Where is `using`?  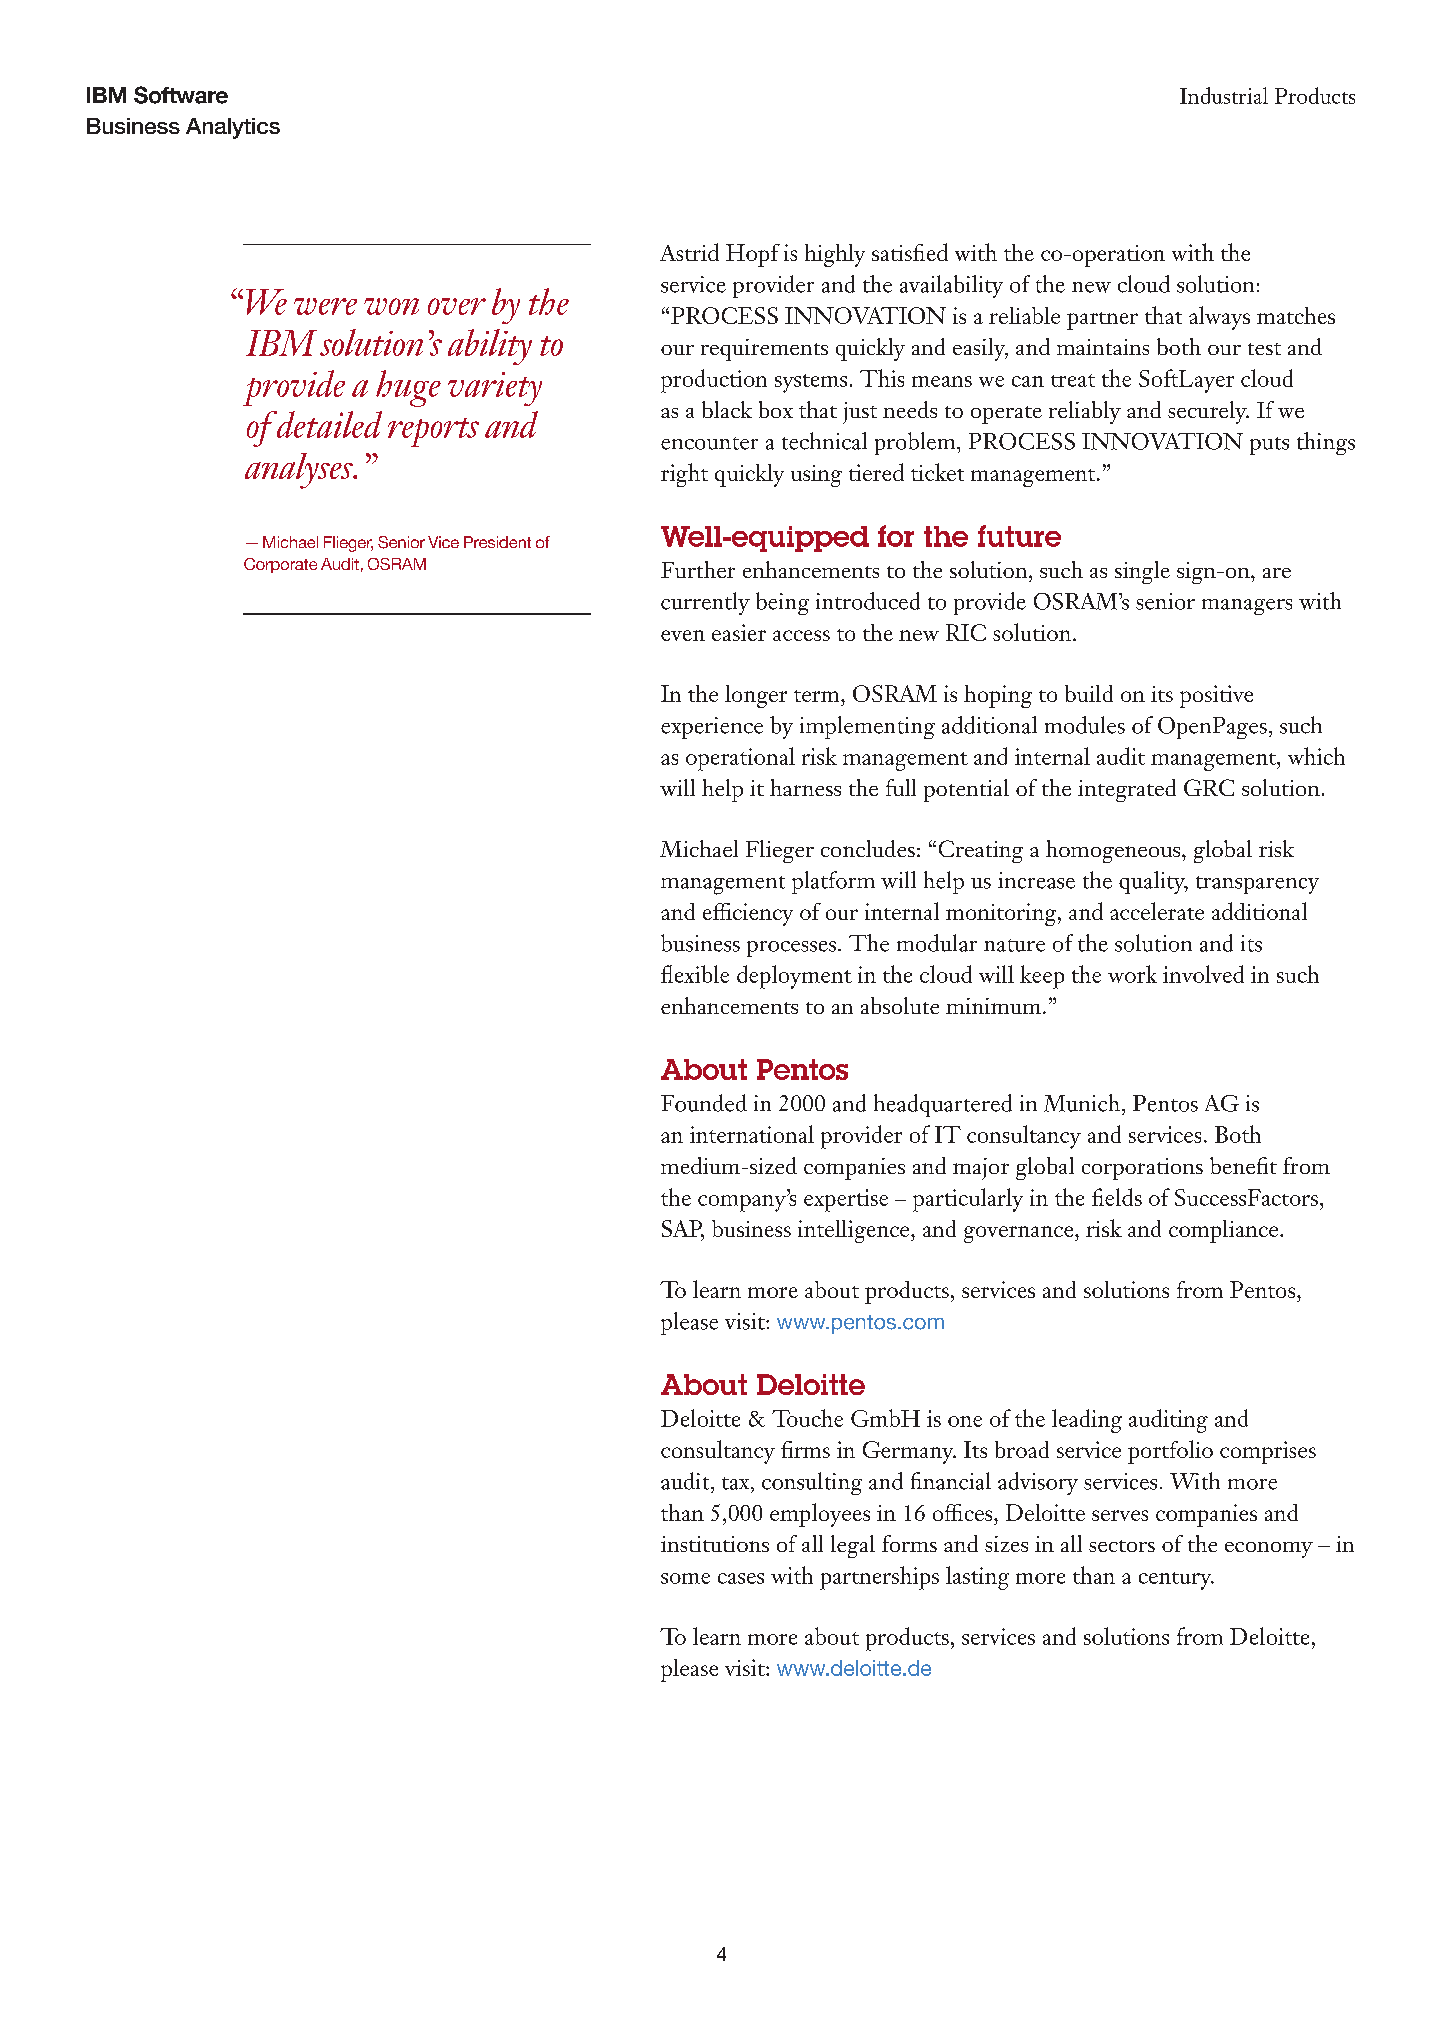
using is located at coordinates (816, 476).
